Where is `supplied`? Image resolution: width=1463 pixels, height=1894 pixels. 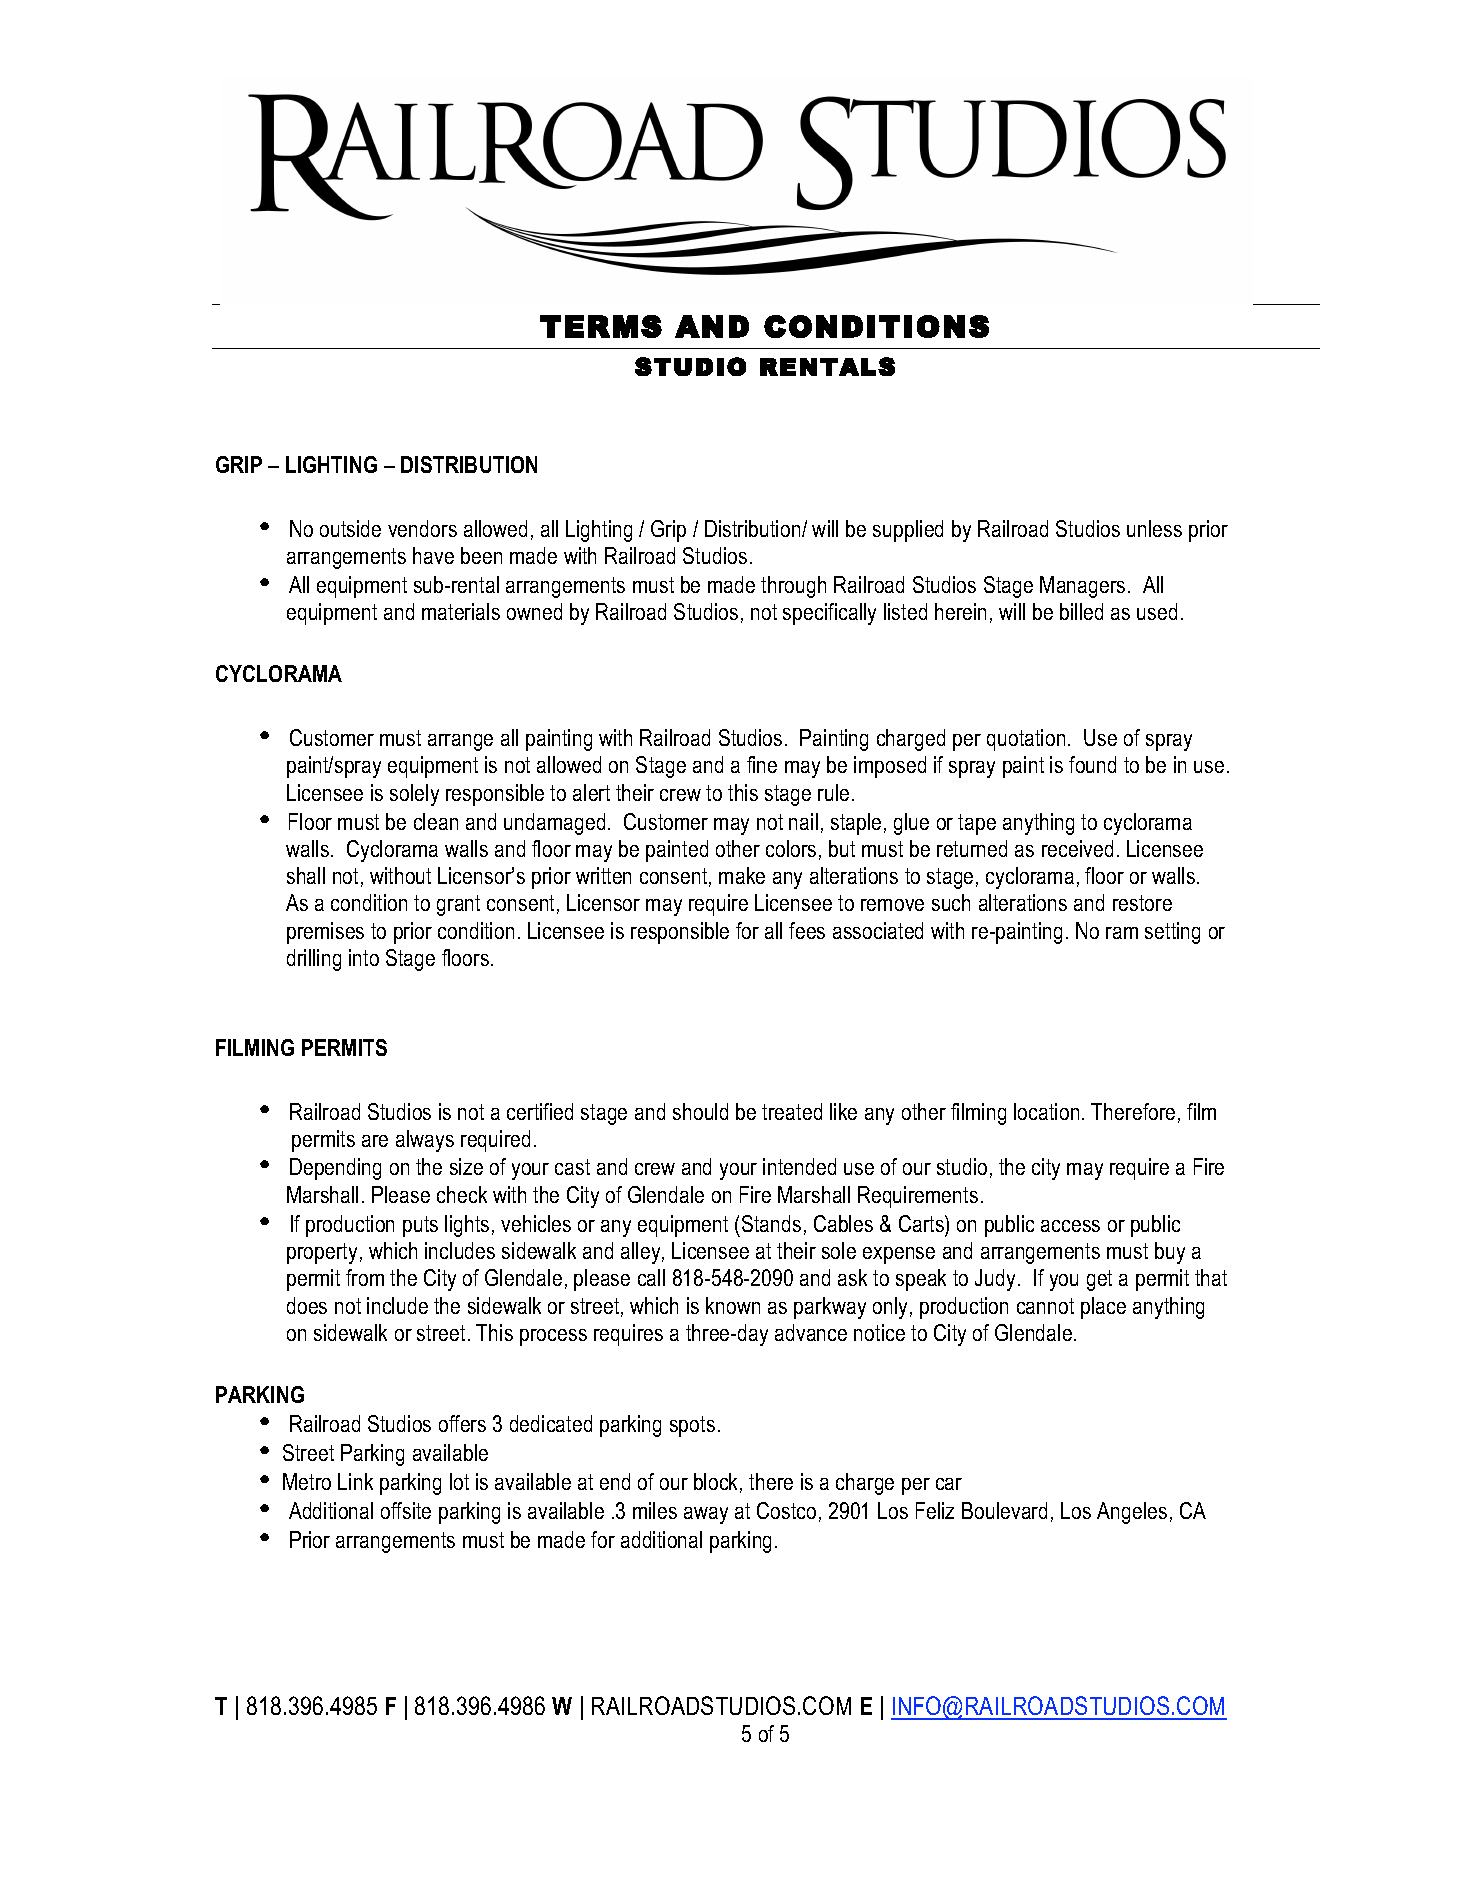 supplied is located at coordinates (908, 531).
